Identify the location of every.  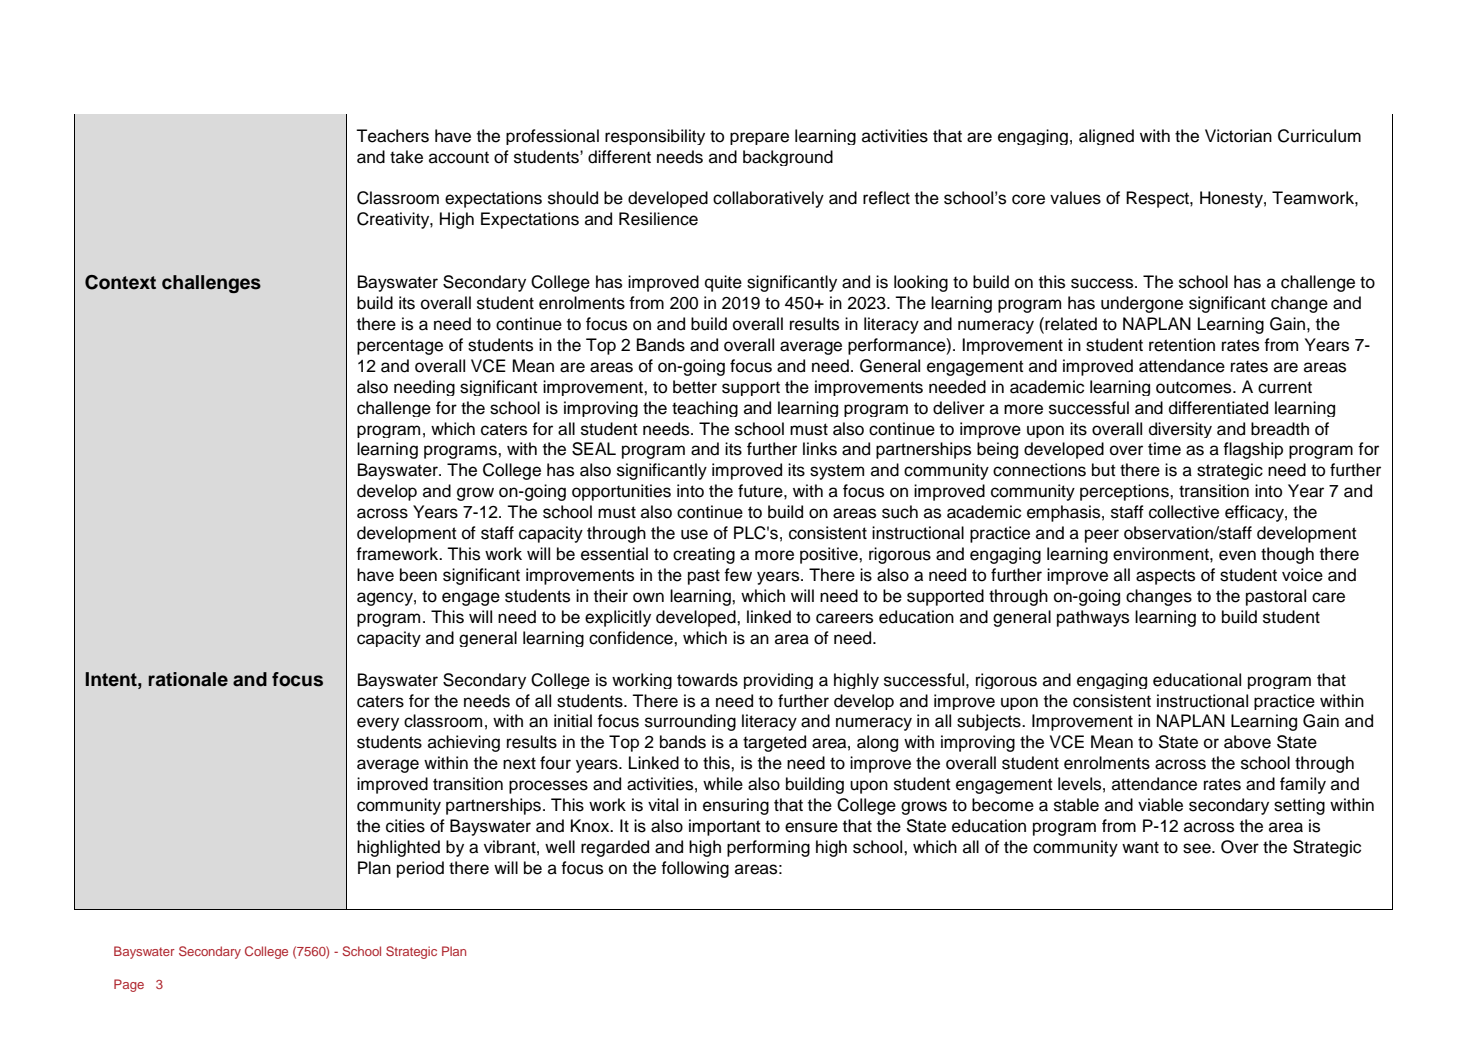
(378, 724).
